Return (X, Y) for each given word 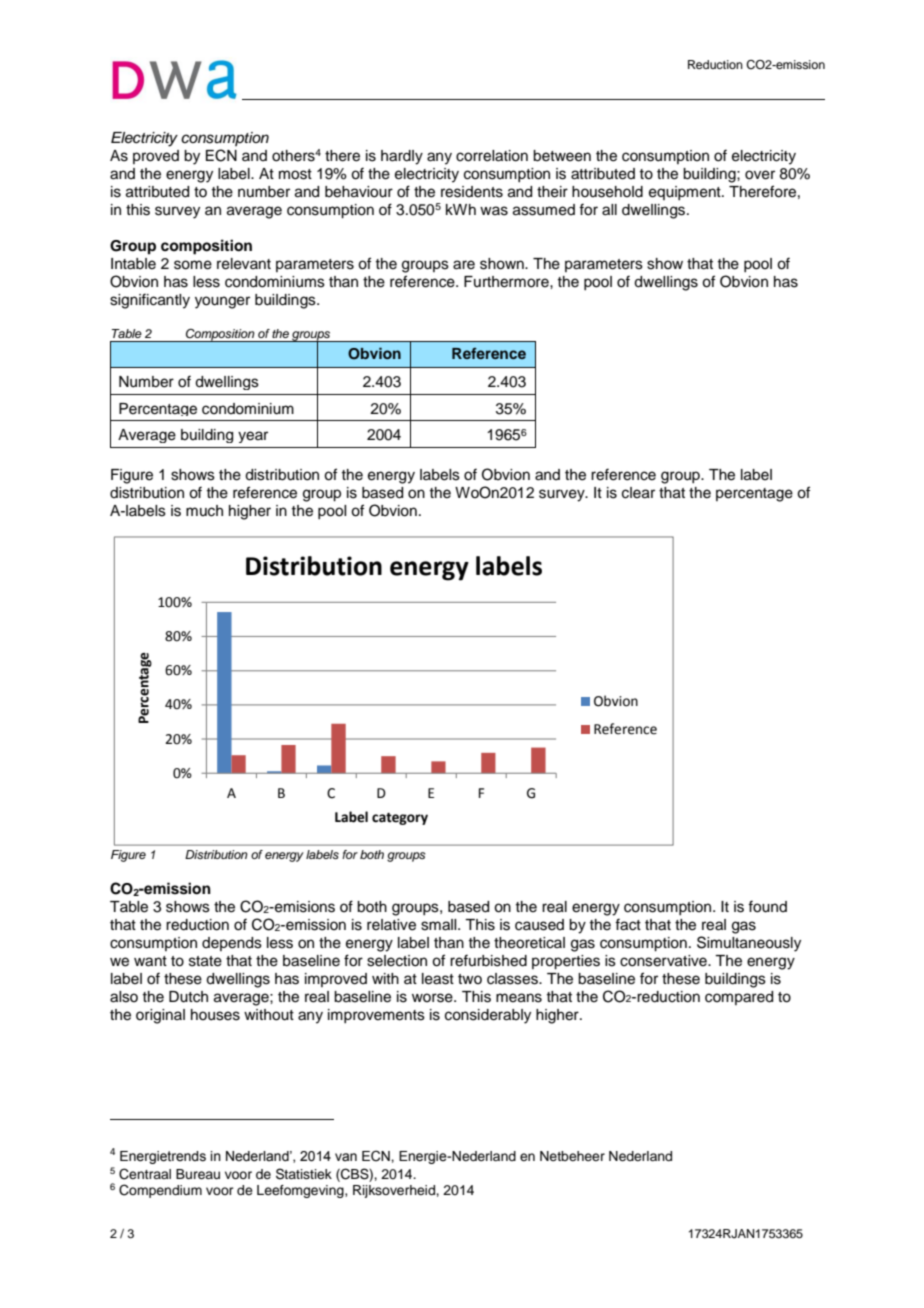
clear (638, 493)
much (204, 511)
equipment (686, 193)
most (295, 174)
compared (739, 998)
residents (472, 192)
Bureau (198, 1174)
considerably (488, 1016)
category (400, 819)
